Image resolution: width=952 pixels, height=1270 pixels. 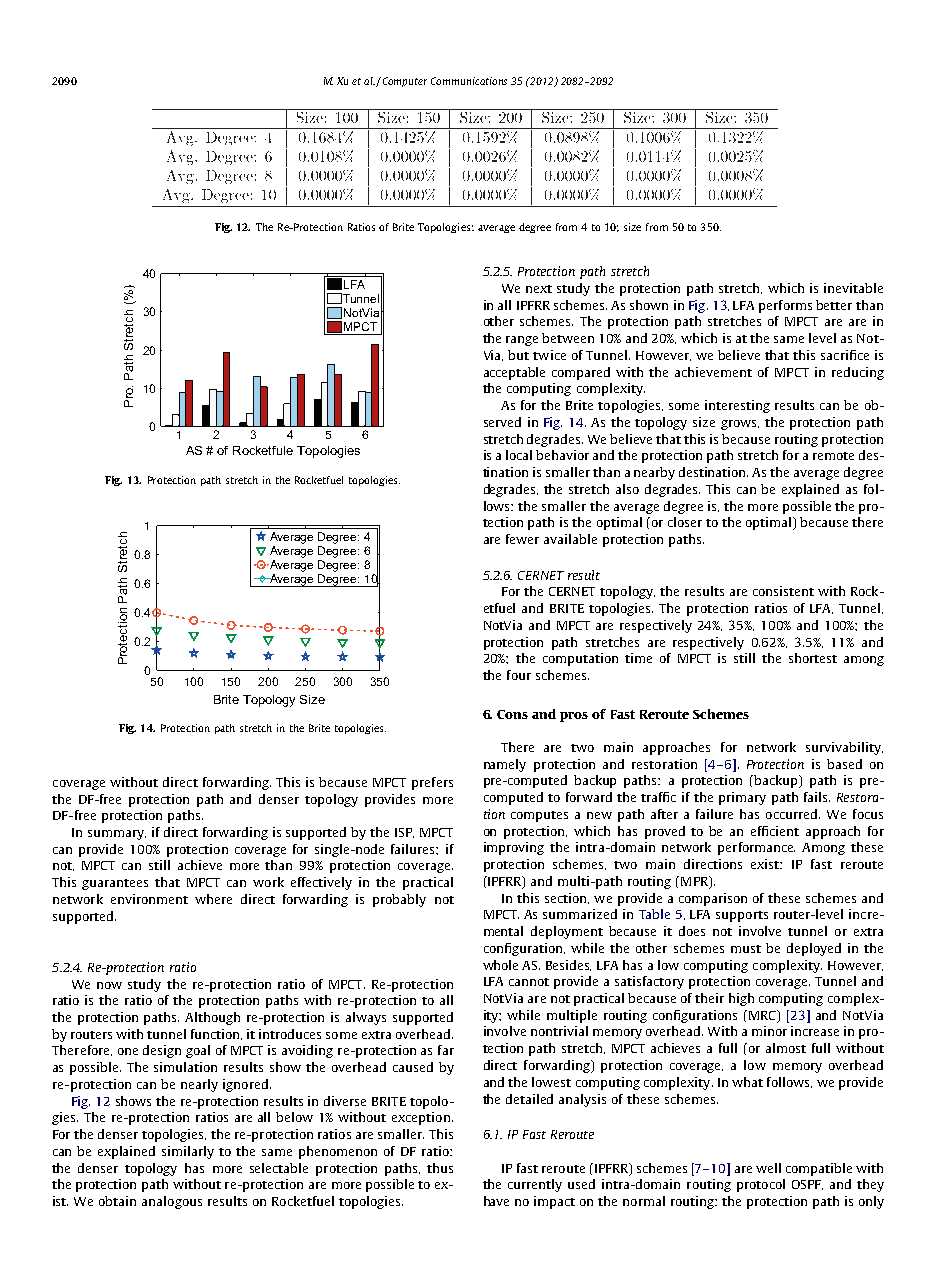 What do you see at coordinates (405, 82) in the screenshot?
I see `Computer` at bounding box center [405, 82].
